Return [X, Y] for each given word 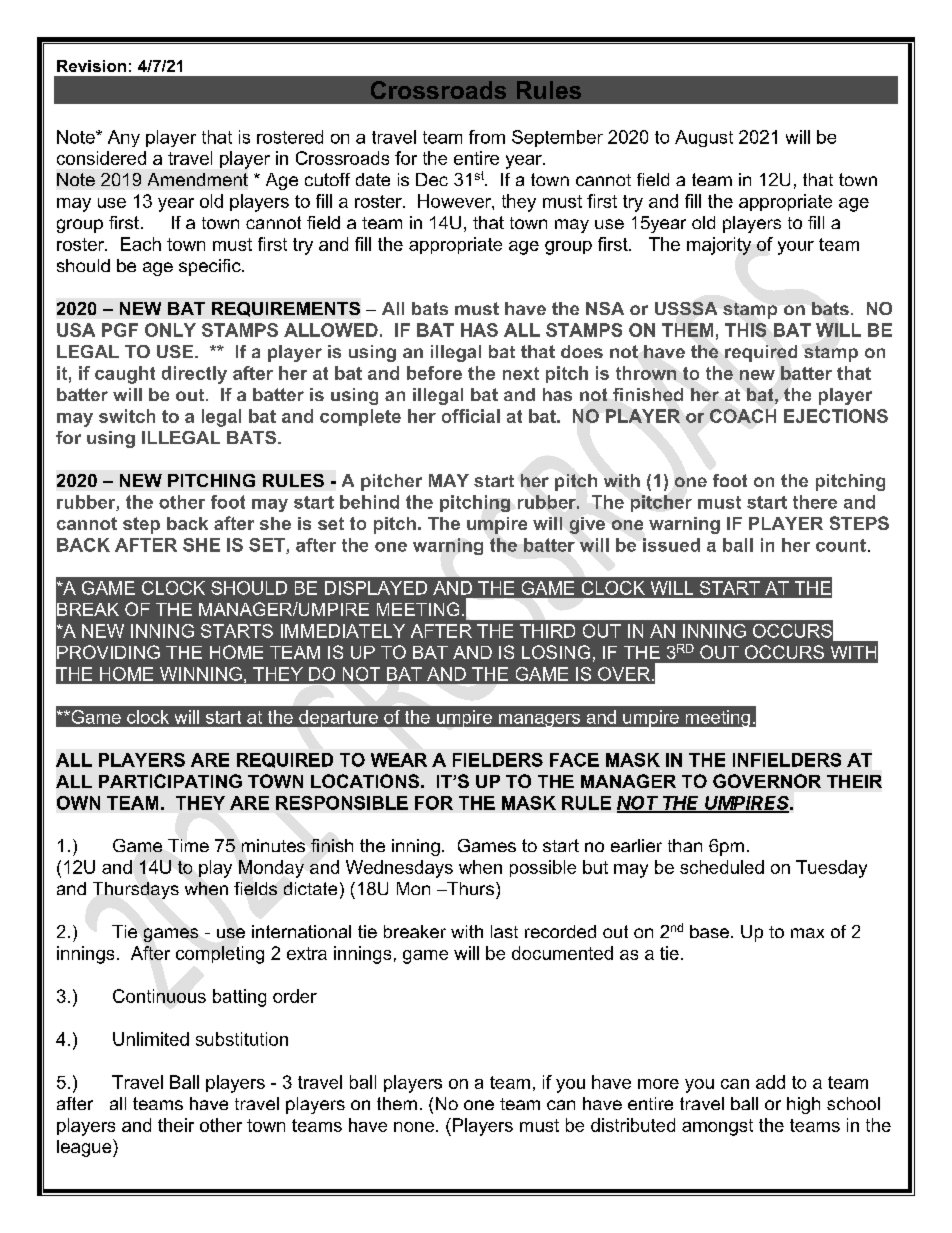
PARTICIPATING [170, 781]
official [471, 416]
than [685, 845]
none [415, 1127]
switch [127, 416]
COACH [743, 416]
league [85, 1148]
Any [124, 138]
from [487, 137]
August [704, 138]
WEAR [399, 760]
